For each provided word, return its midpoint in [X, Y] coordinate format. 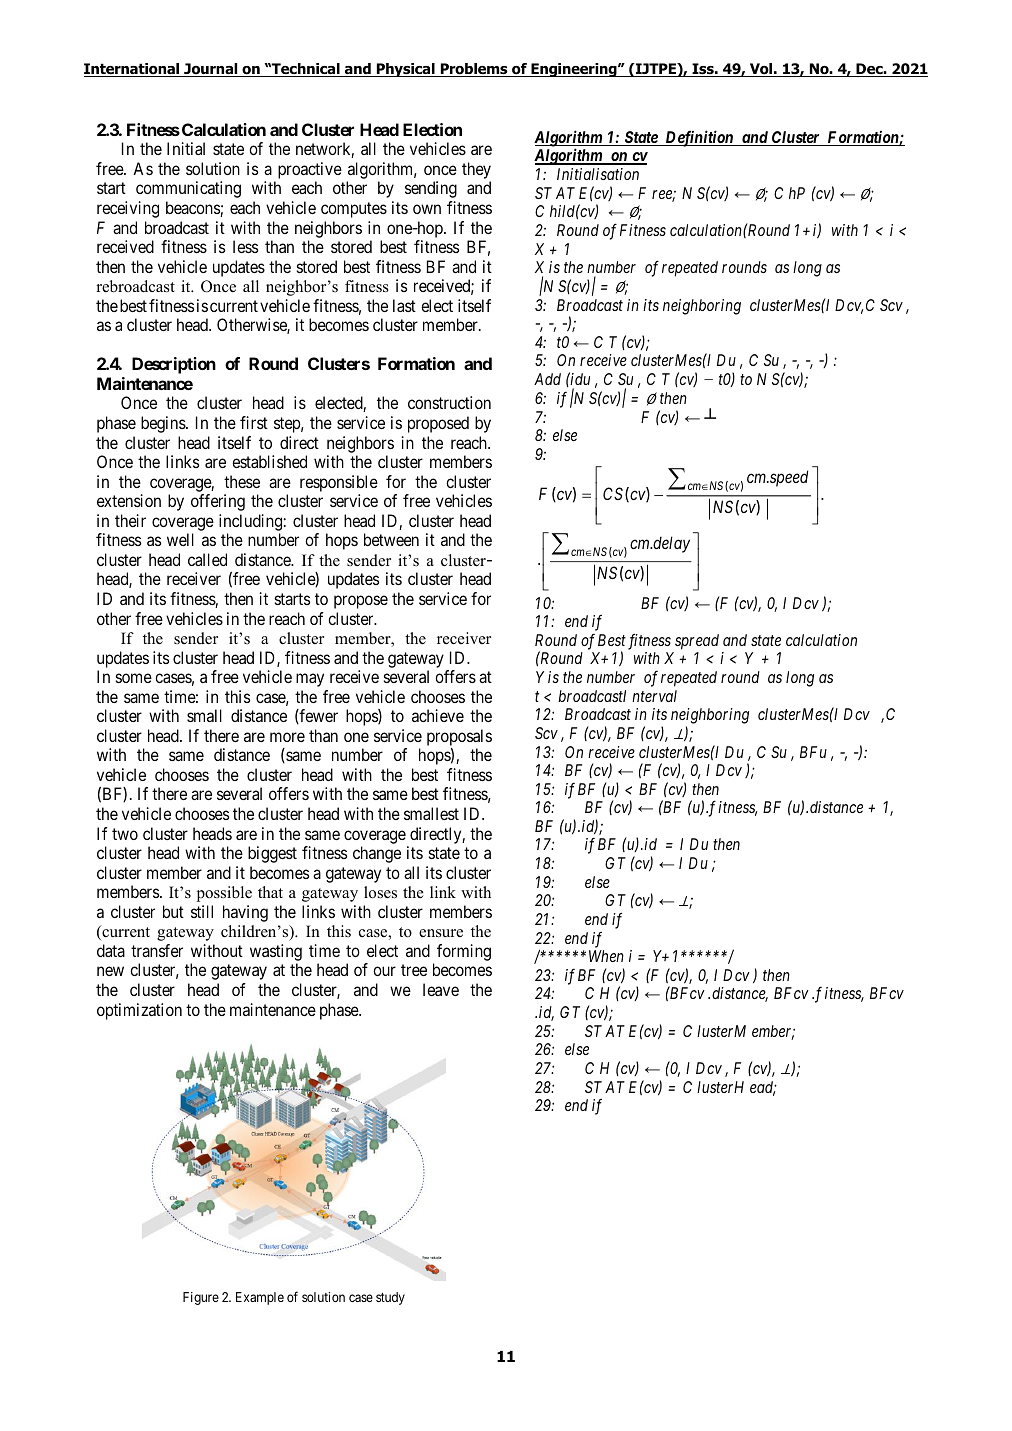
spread [697, 642]
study [390, 1298]
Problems [474, 70]
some [134, 678]
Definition [699, 138]
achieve [438, 715]
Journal [211, 70]
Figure [201, 1298]
